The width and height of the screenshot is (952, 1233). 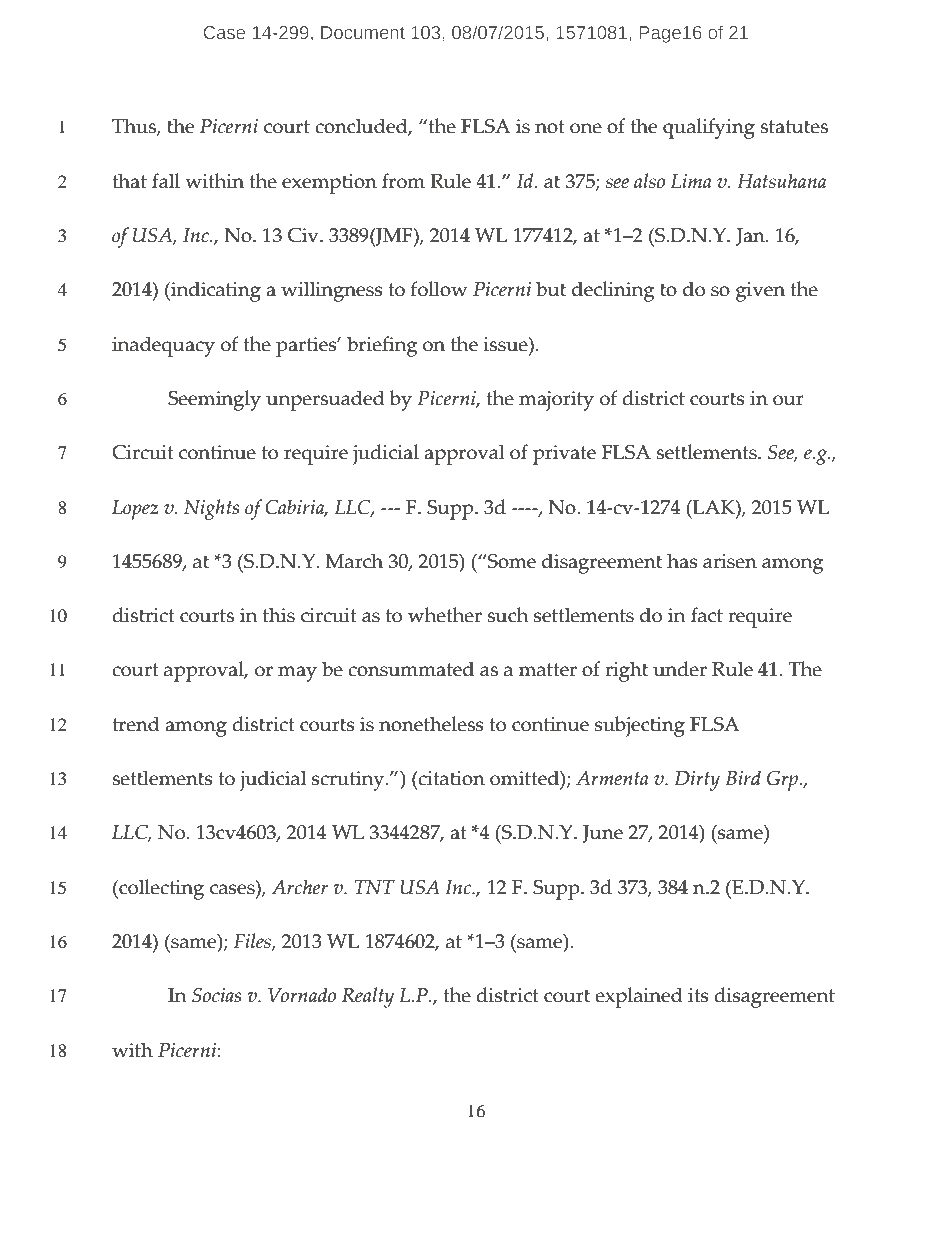 I want to click on may, so click(x=297, y=674).
